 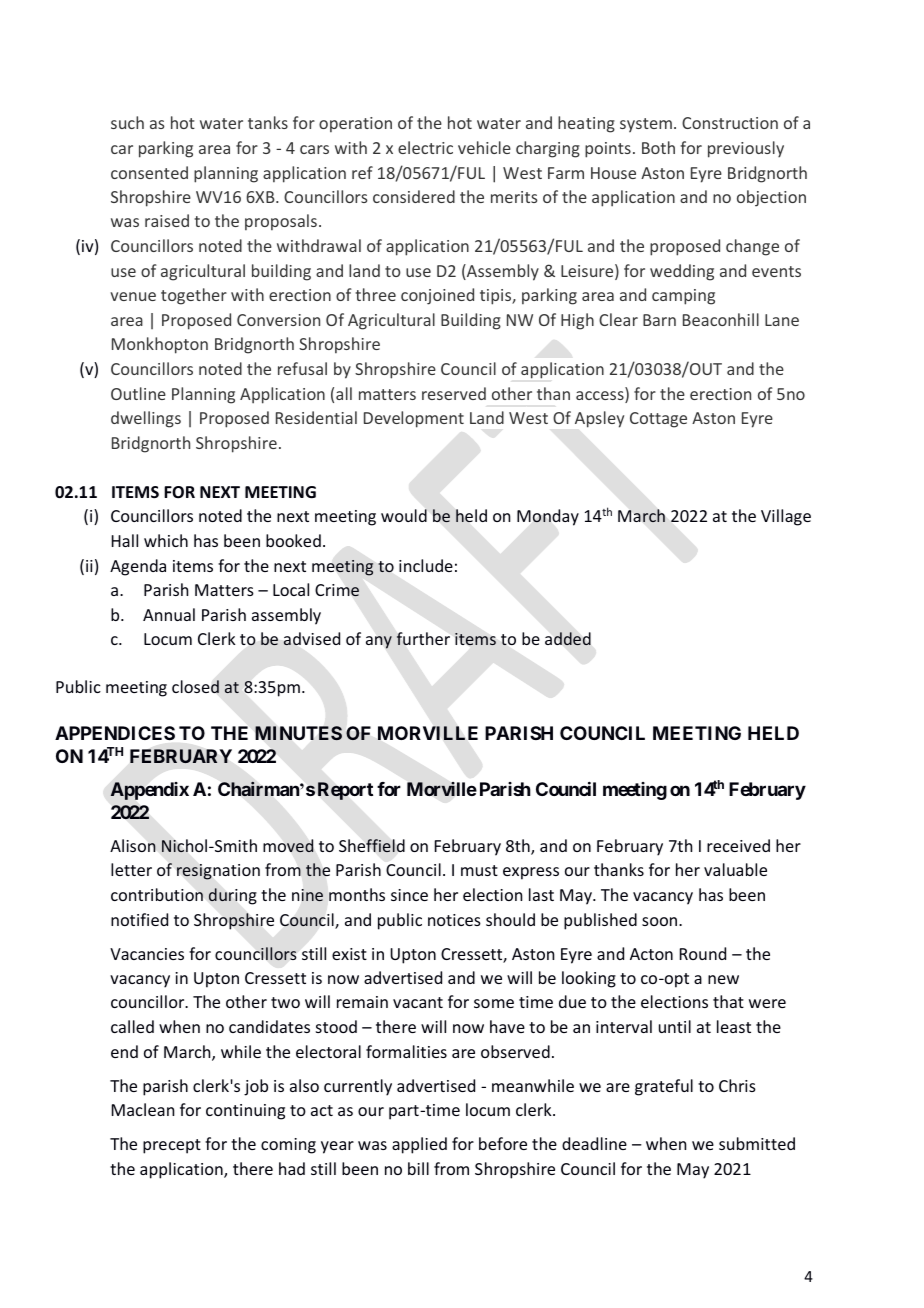 I want to click on reserved, so click(x=454, y=393).
